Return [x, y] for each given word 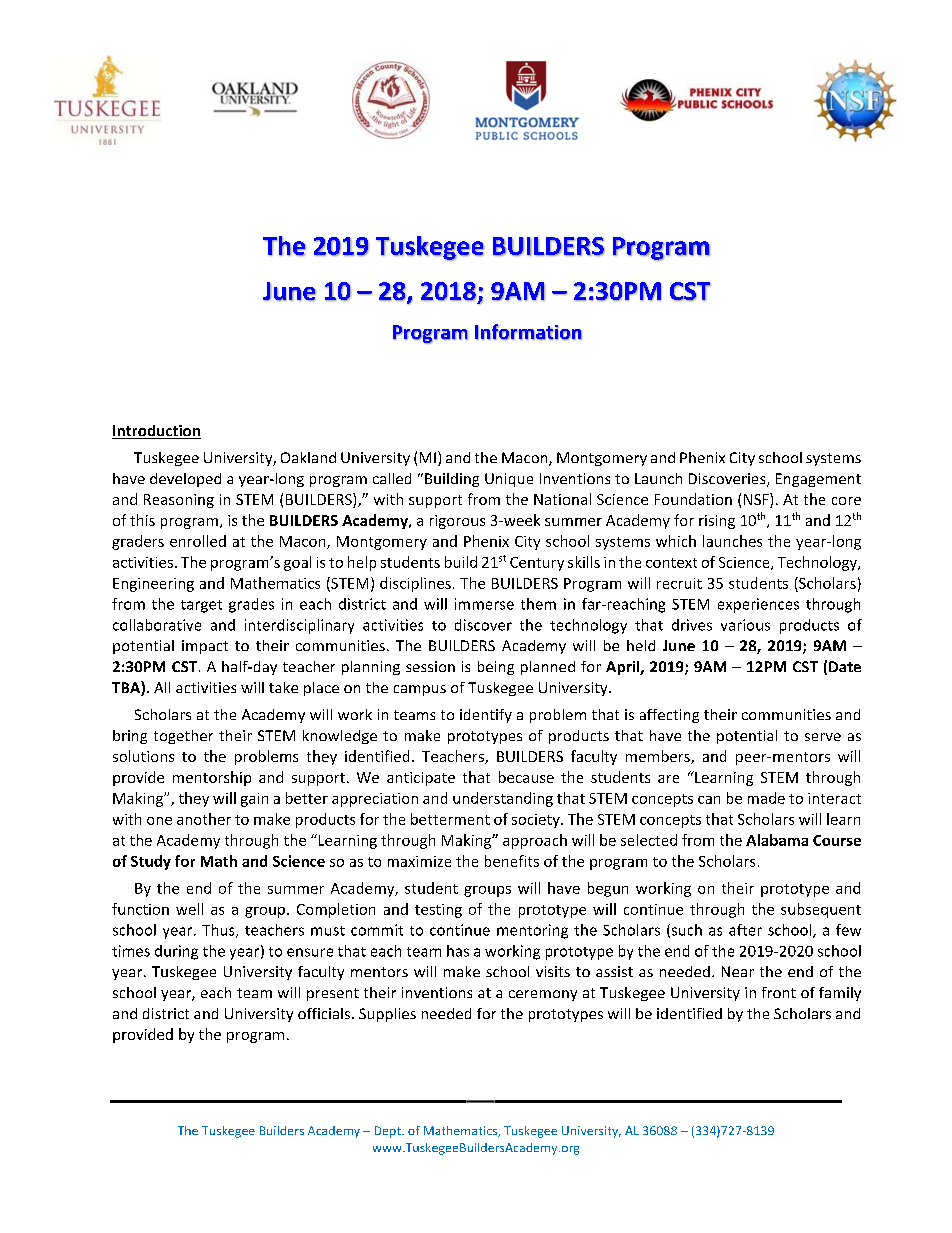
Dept [389, 1132]
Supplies [387, 1015]
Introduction [156, 432]
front [779, 992]
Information [528, 332]
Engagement [818, 480]
